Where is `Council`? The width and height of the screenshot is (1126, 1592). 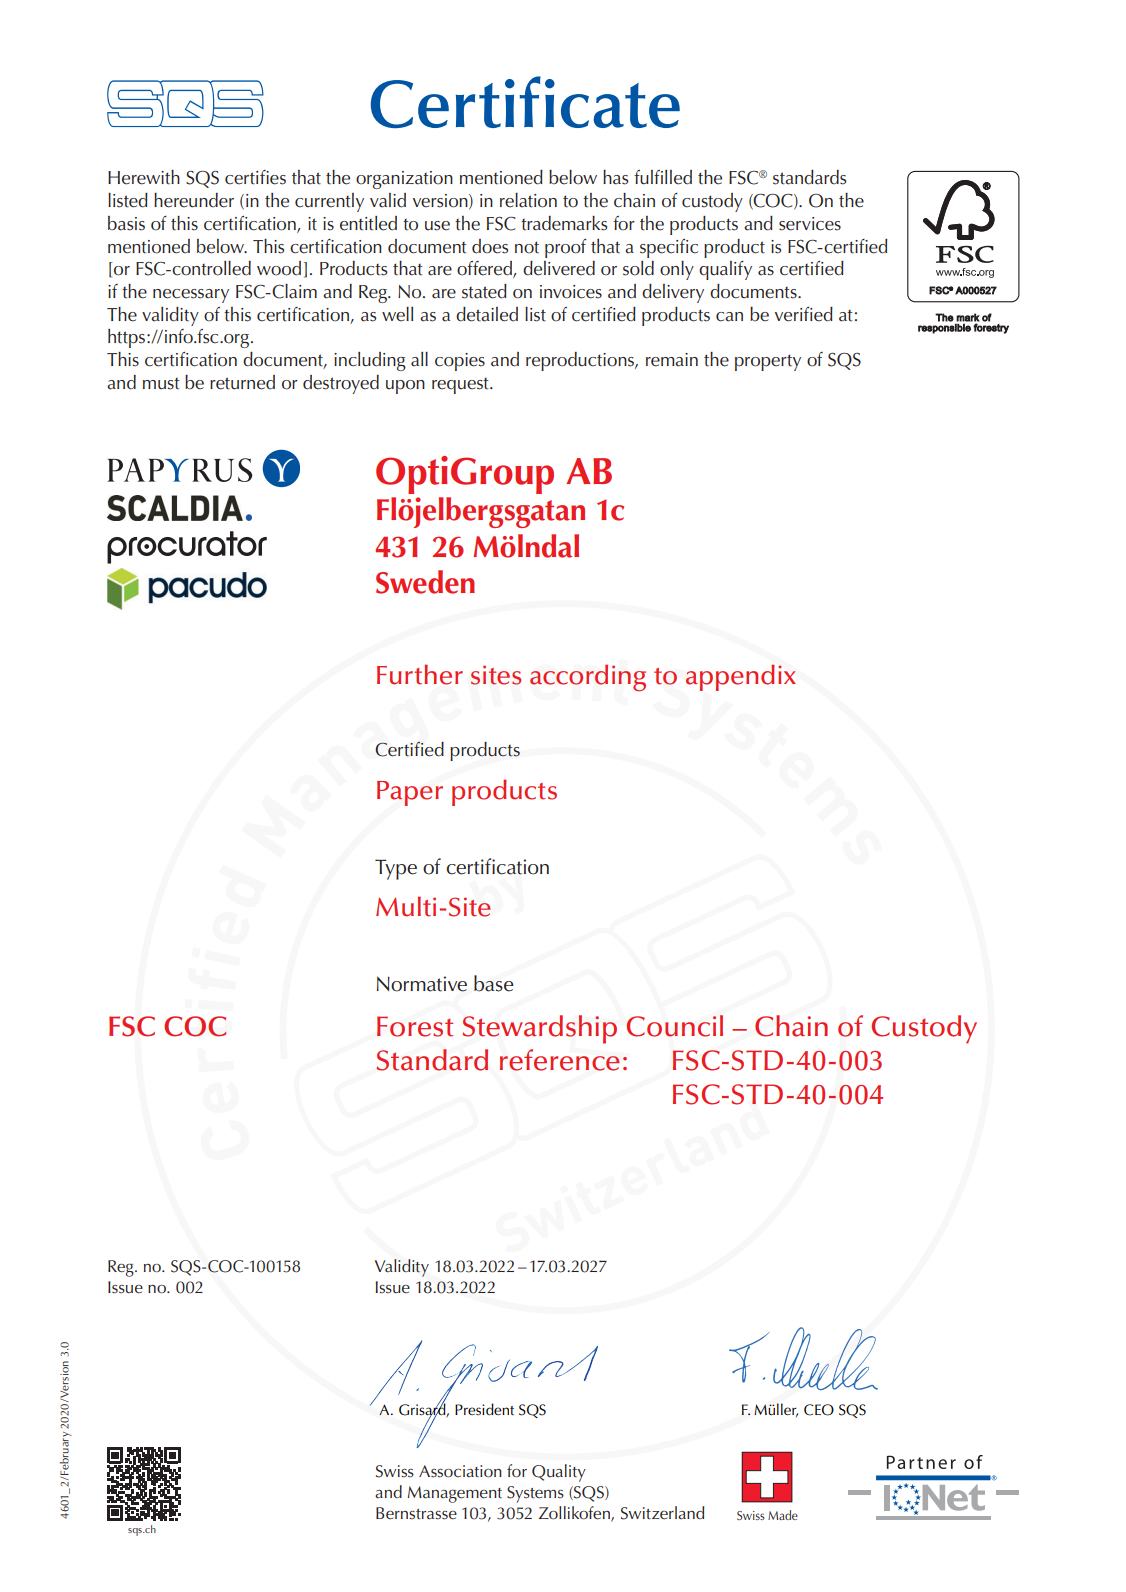
Council is located at coordinates (675, 1026).
